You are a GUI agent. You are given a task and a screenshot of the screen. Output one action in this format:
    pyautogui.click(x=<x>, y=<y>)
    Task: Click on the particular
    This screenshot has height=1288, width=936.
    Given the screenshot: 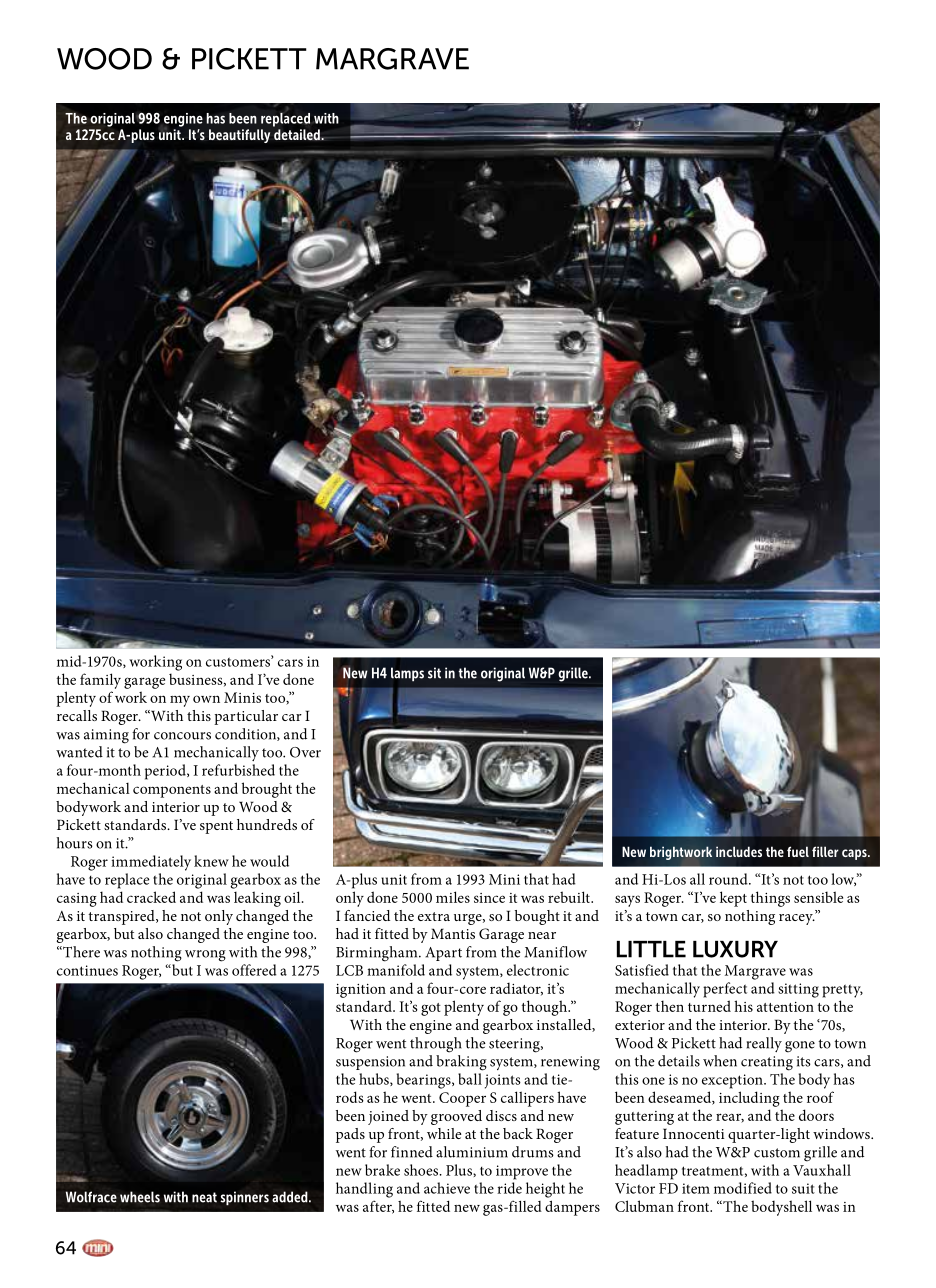 What is the action you would take?
    pyautogui.click(x=246, y=717)
